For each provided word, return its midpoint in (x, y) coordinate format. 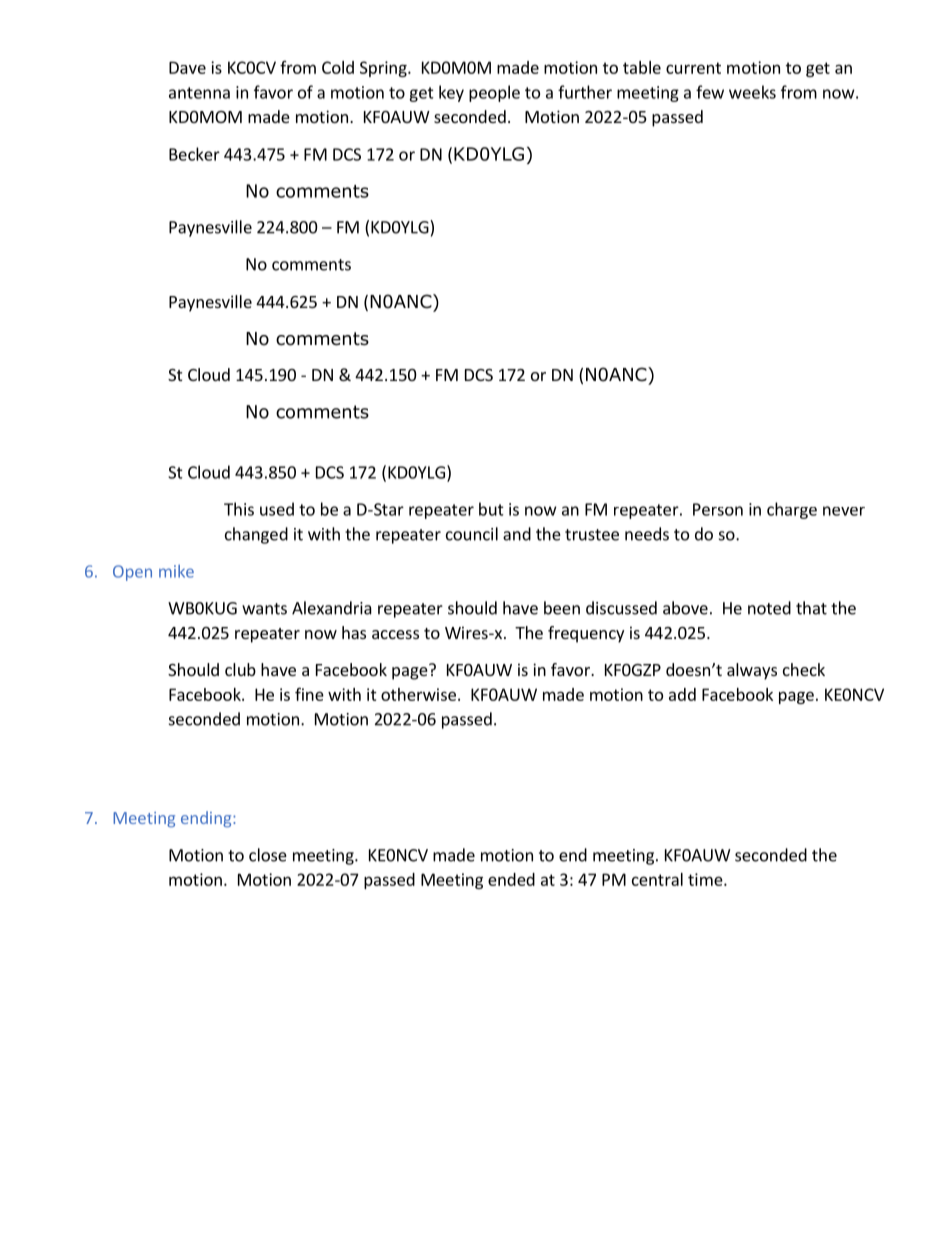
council (472, 534)
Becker (194, 154)
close (268, 855)
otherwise (418, 694)
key (451, 93)
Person (718, 509)
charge (792, 510)
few (710, 92)
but (491, 509)
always (752, 671)
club (240, 669)
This (239, 509)
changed (256, 535)
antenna (199, 93)
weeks (752, 92)
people (494, 93)
